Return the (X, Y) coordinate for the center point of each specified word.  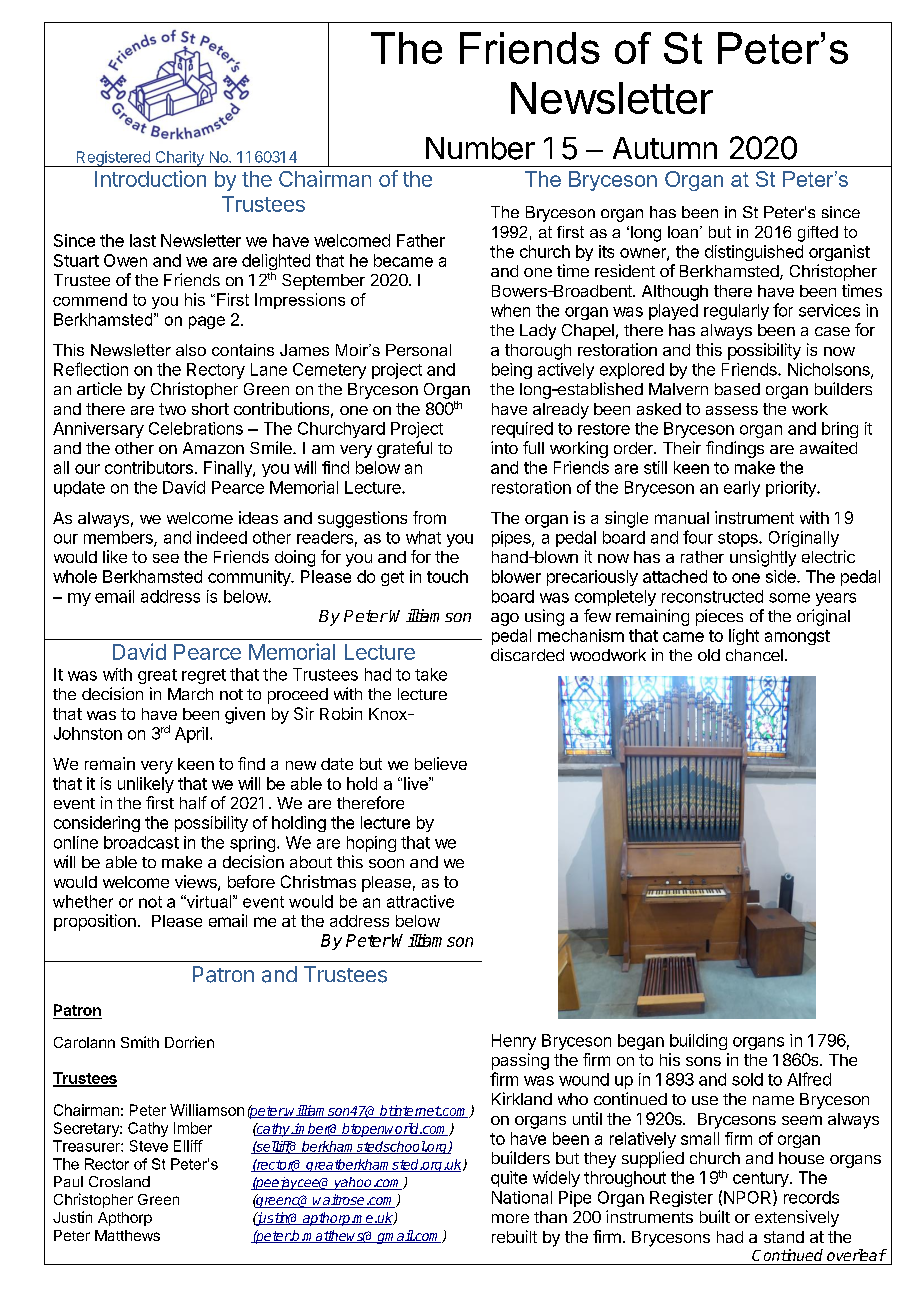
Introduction (150, 178)
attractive (420, 901)
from (429, 517)
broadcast (141, 842)
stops (739, 539)
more (510, 1218)
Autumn (665, 148)
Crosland (119, 1181)
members (119, 538)
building (698, 1042)
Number (480, 148)
